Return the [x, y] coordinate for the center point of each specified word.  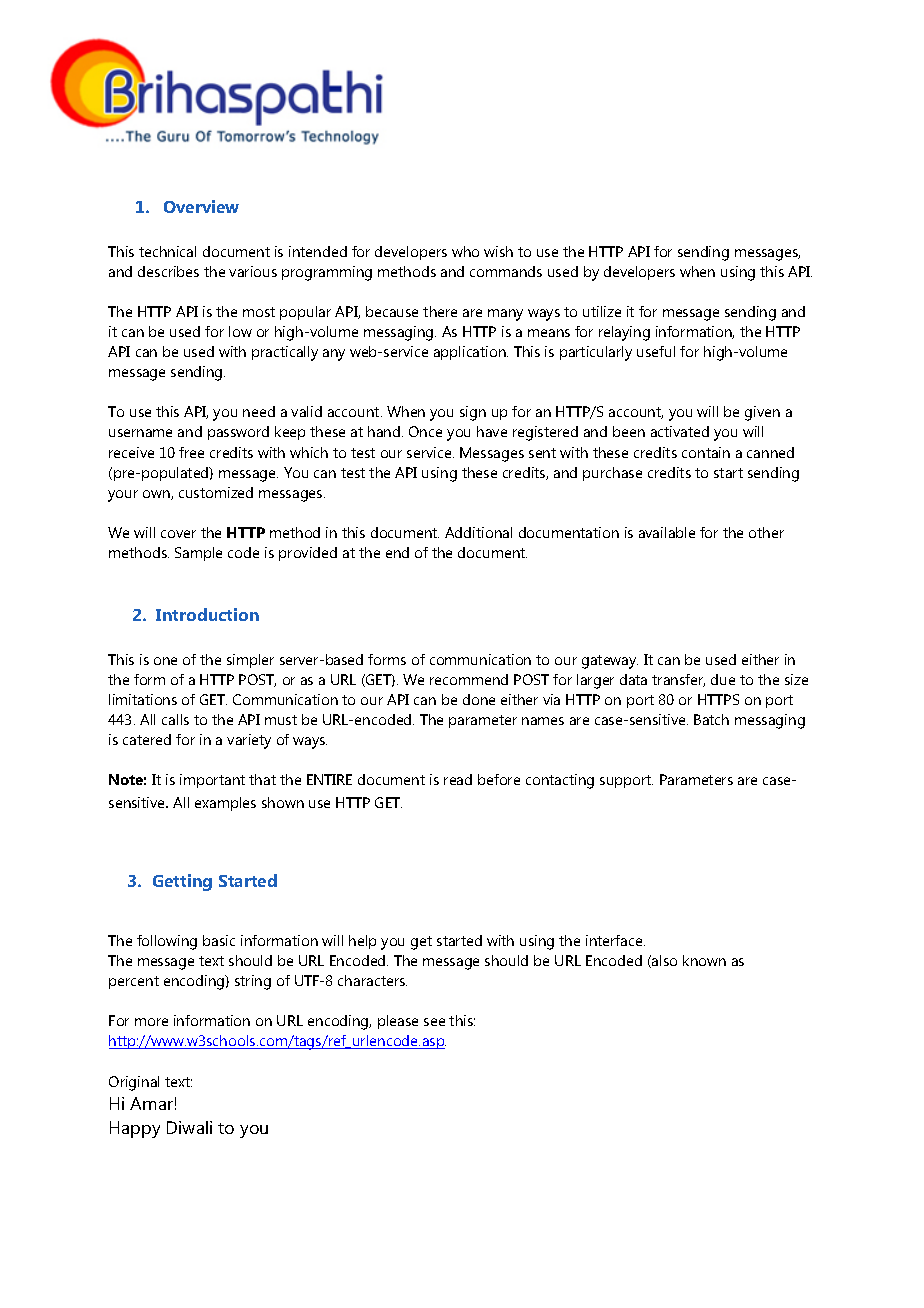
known [704, 960]
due [723, 679]
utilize [602, 311]
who [465, 251]
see [434, 1022]
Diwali [189, 1127]
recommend [469, 679]
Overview [201, 206]
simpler [250, 661]
